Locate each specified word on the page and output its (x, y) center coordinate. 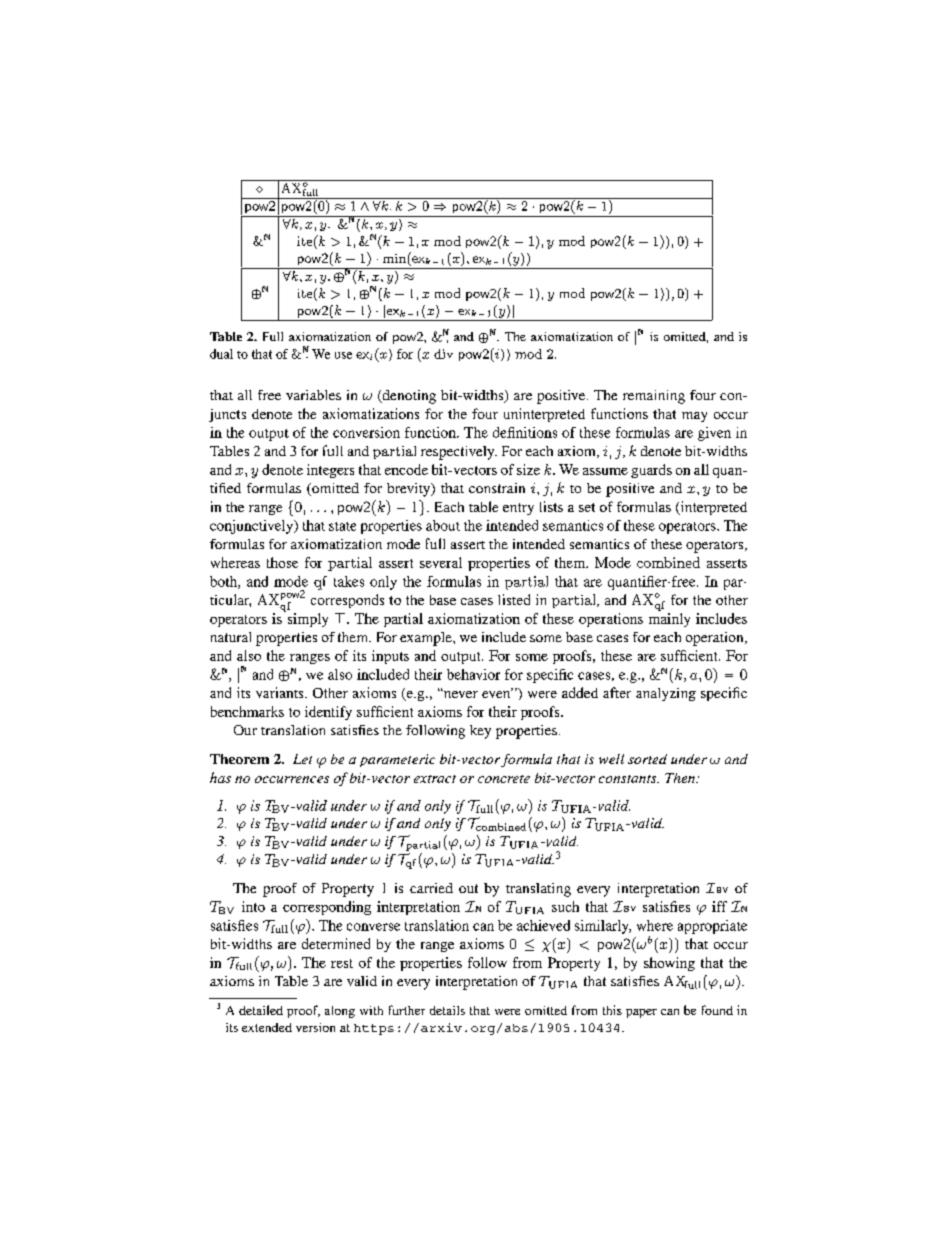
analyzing (666, 694)
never (460, 694)
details (447, 1010)
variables (313, 395)
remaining (654, 397)
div (443, 354)
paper (641, 1013)
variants (281, 692)
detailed (261, 1010)
